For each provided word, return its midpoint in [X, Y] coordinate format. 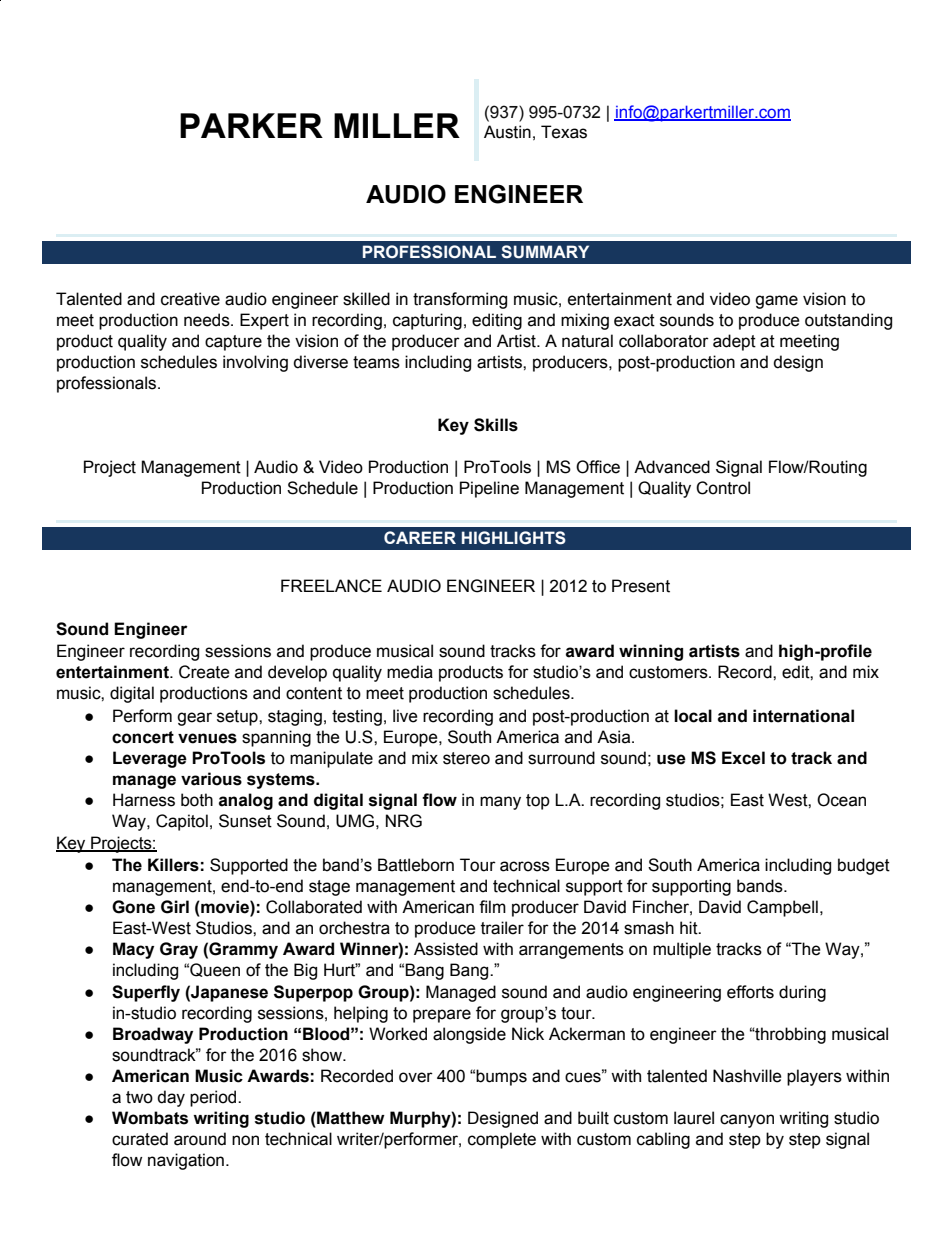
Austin [507, 132]
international [803, 716]
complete [502, 1140]
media [410, 672]
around [200, 1139]
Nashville [747, 1076]
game [776, 302]
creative [190, 299]
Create [204, 672]
